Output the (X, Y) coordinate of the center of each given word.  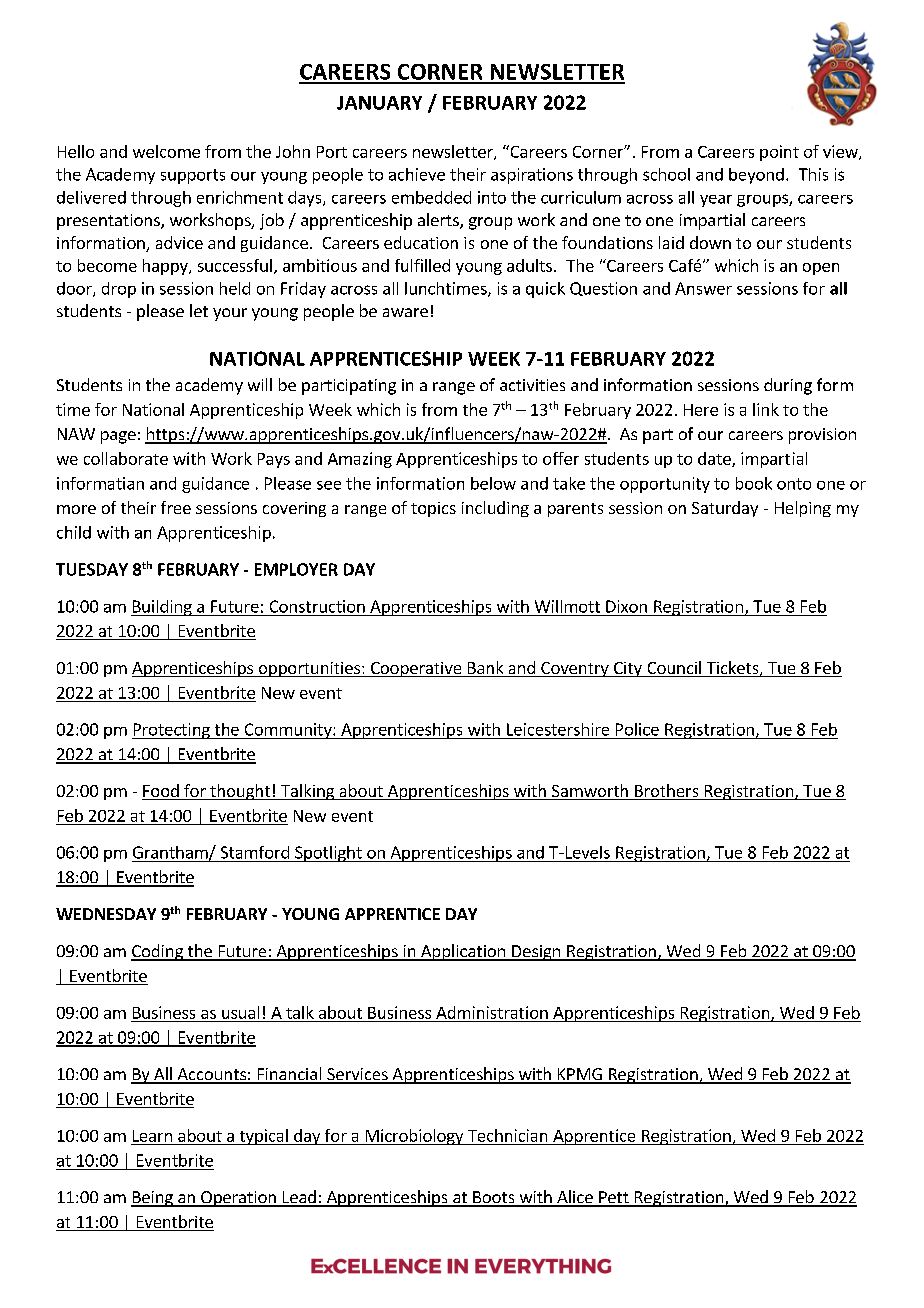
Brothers (667, 792)
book (754, 483)
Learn (152, 1136)
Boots (494, 1198)
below (493, 483)
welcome (166, 151)
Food (161, 792)
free (176, 507)
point (779, 153)
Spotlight (328, 854)
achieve (417, 174)
